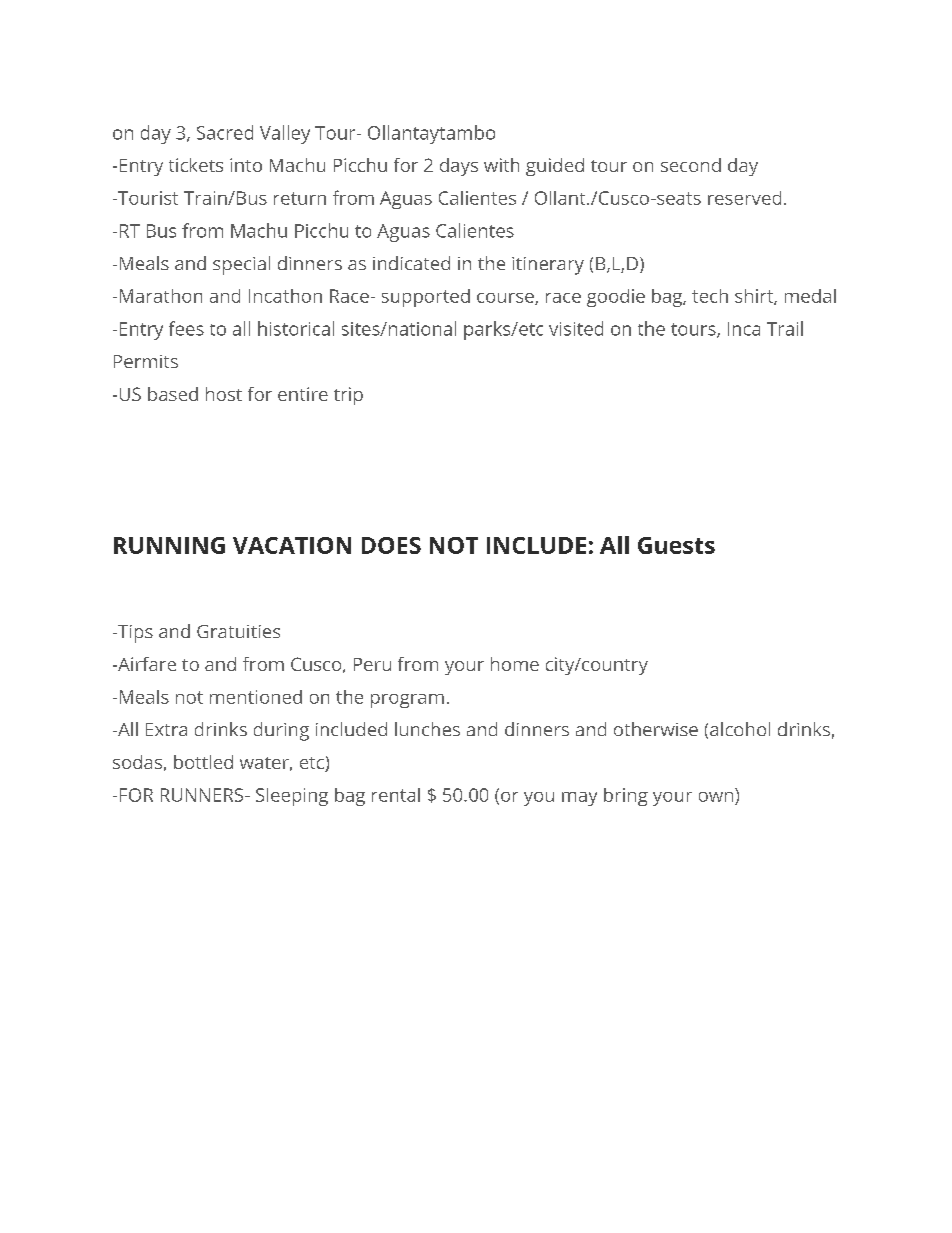 The height and width of the screenshot is (1233, 952). What do you see at coordinates (710, 296) in the screenshot?
I see `tech` at bounding box center [710, 296].
